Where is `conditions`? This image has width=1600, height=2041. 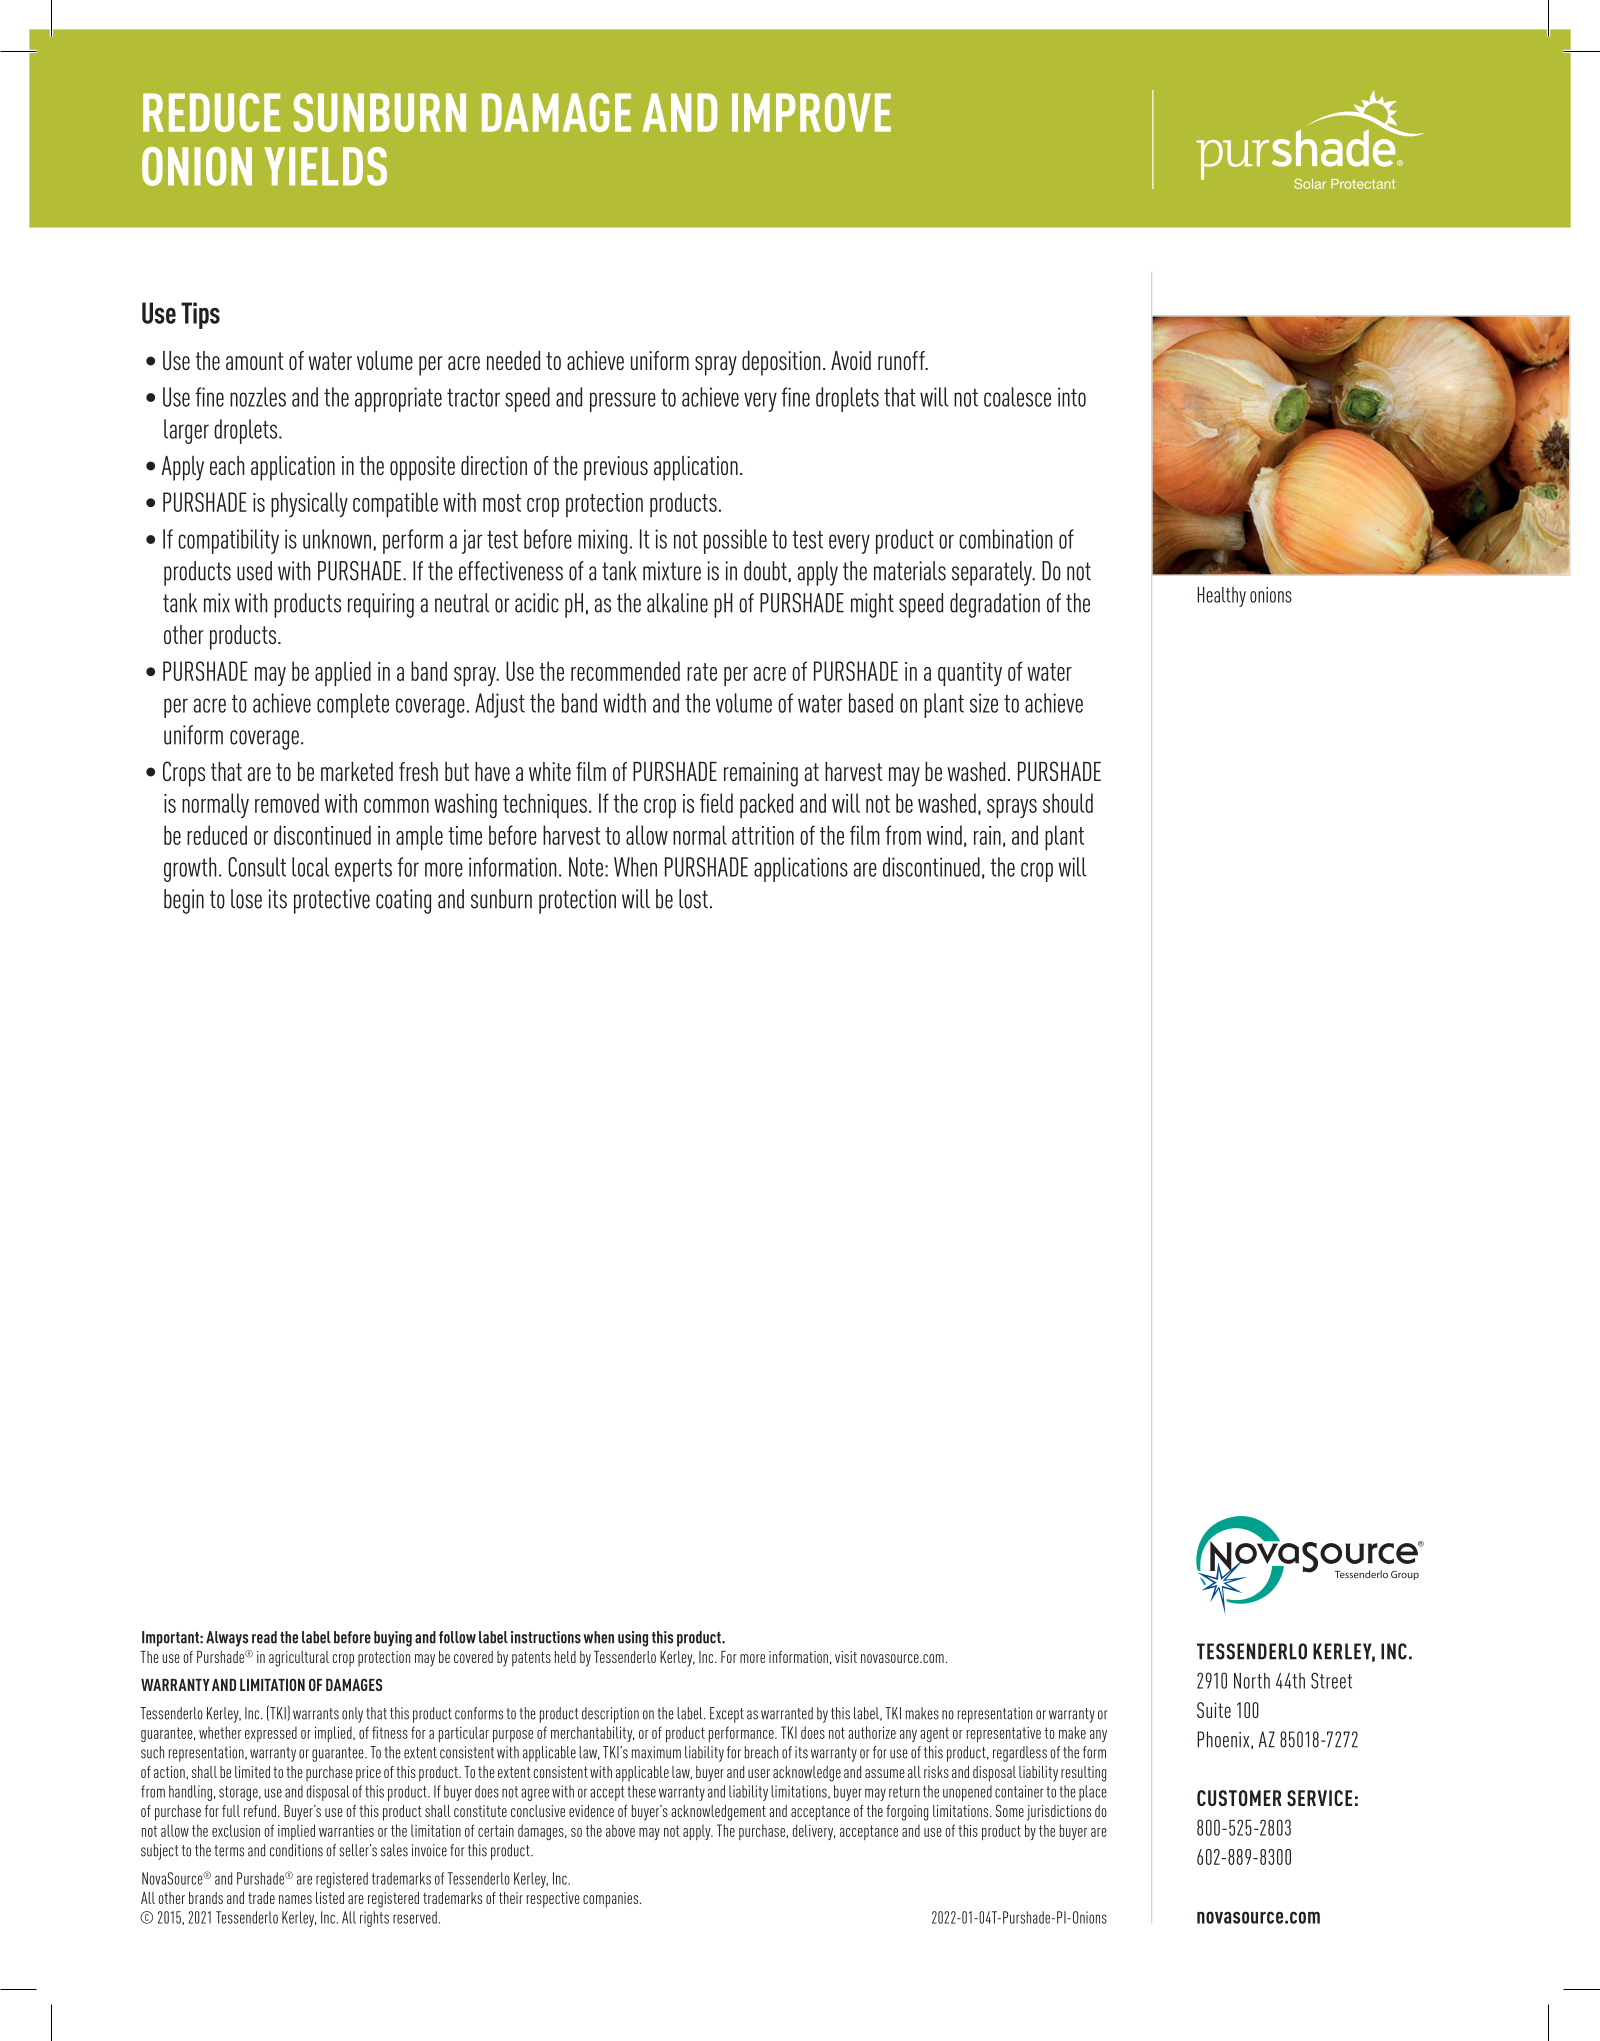
conditions is located at coordinates (296, 1850).
